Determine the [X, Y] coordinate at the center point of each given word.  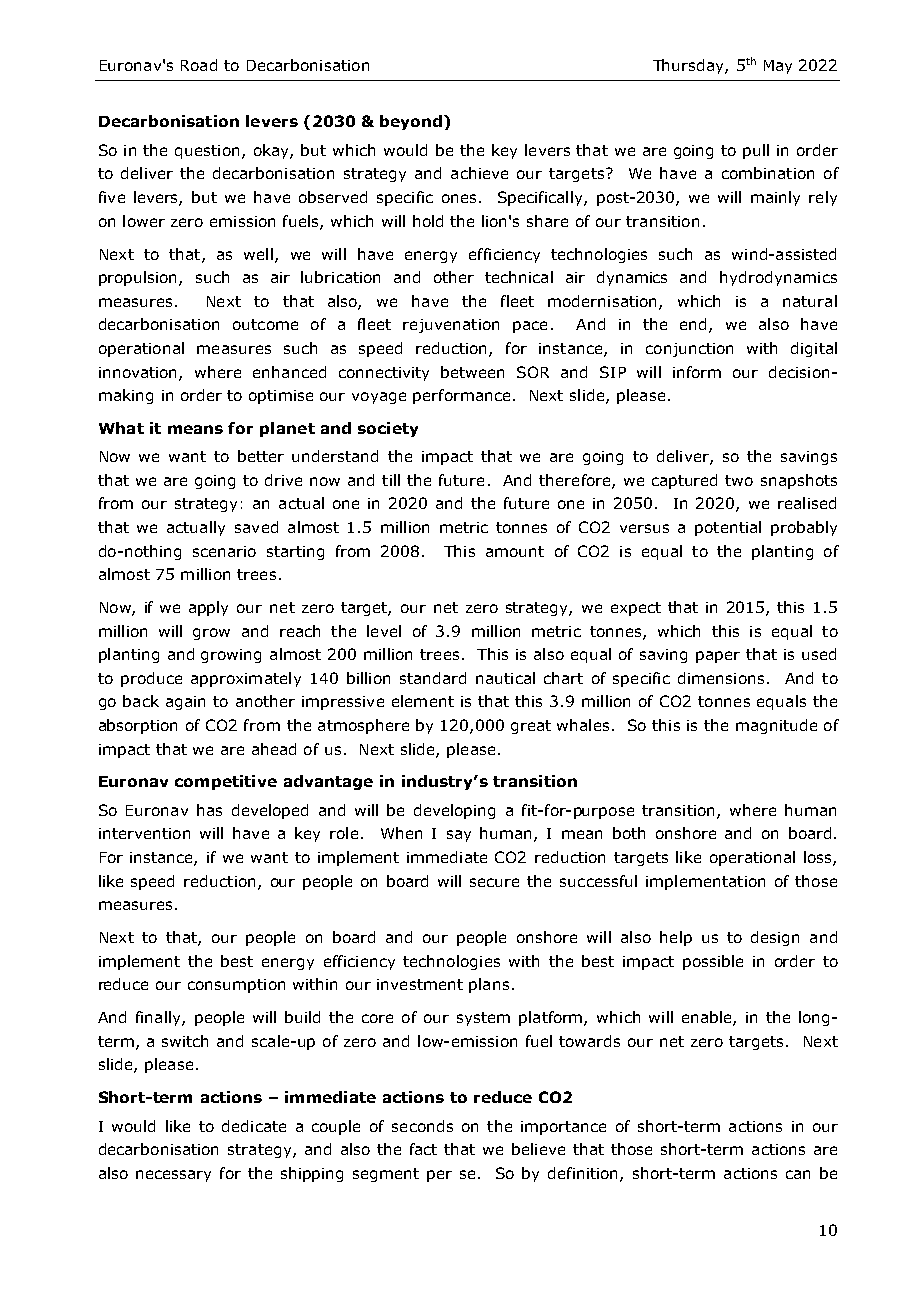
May [778, 67]
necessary [173, 1176]
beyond [412, 122]
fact [423, 1149]
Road [199, 65]
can [798, 1174]
